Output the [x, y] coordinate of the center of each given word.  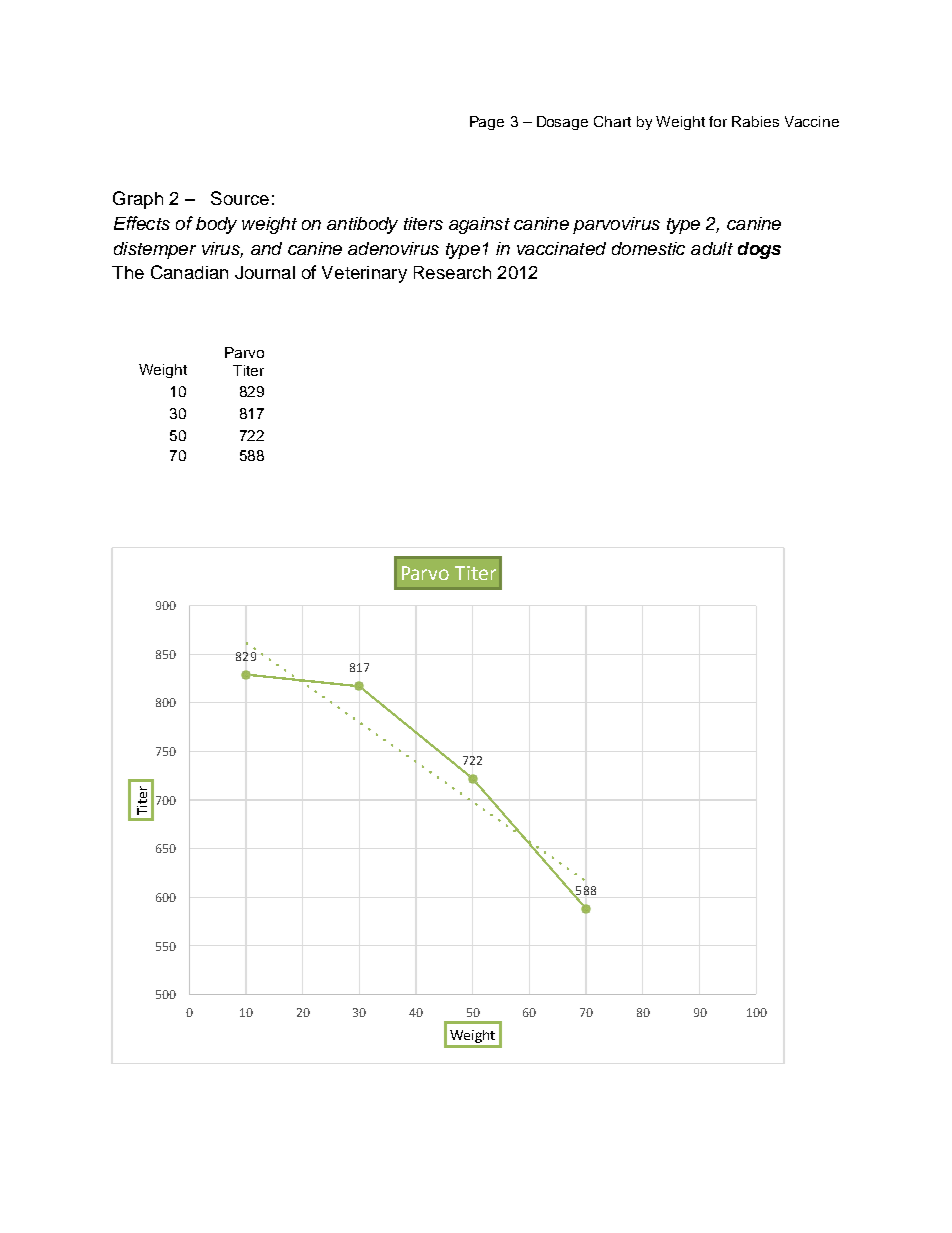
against [479, 225]
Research [452, 272]
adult [712, 248]
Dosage [562, 123]
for [718, 121]
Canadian [189, 272]
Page [487, 123]
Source [240, 198]
